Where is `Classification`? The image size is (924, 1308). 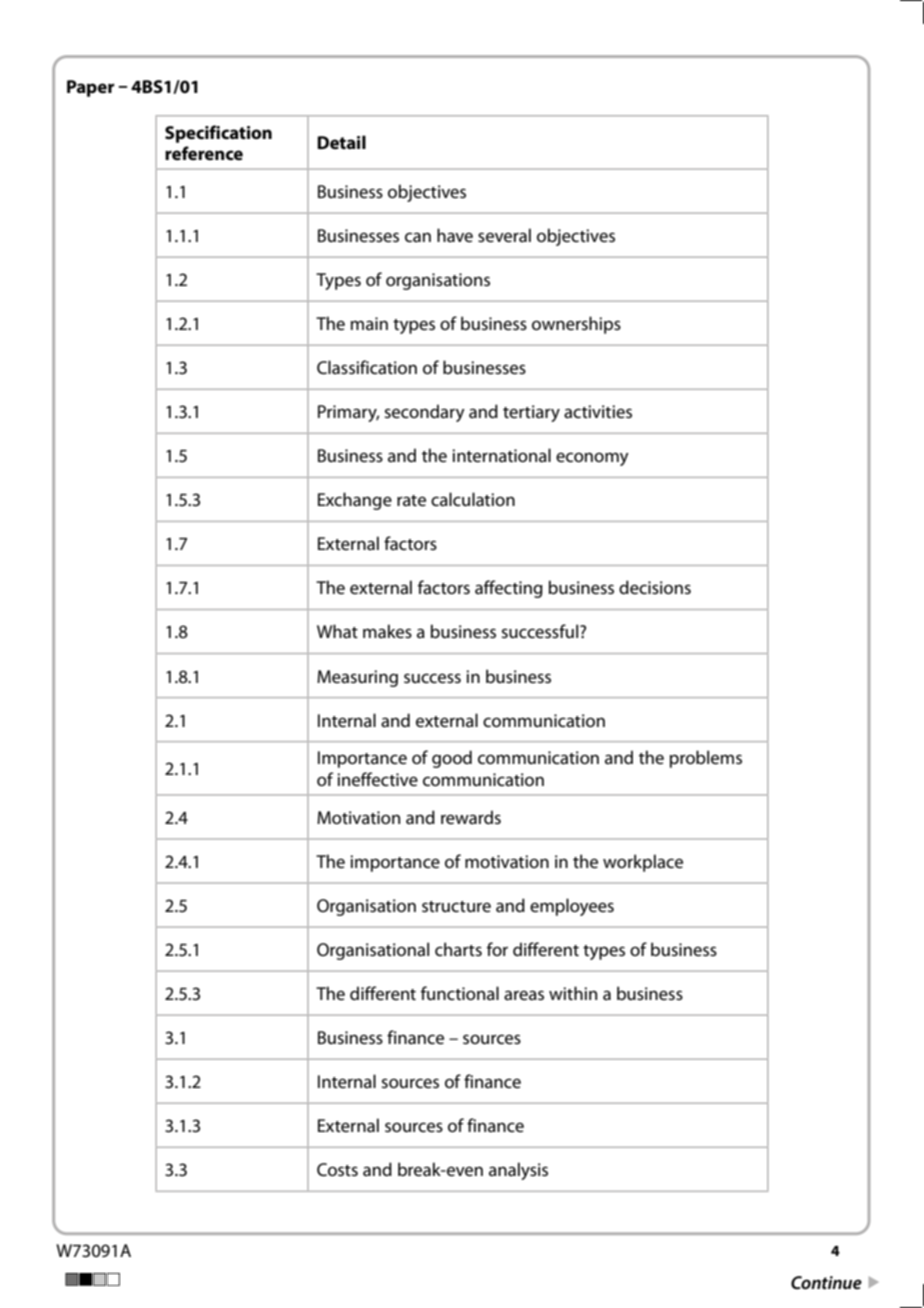
Classification is located at coordinates (367, 367).
